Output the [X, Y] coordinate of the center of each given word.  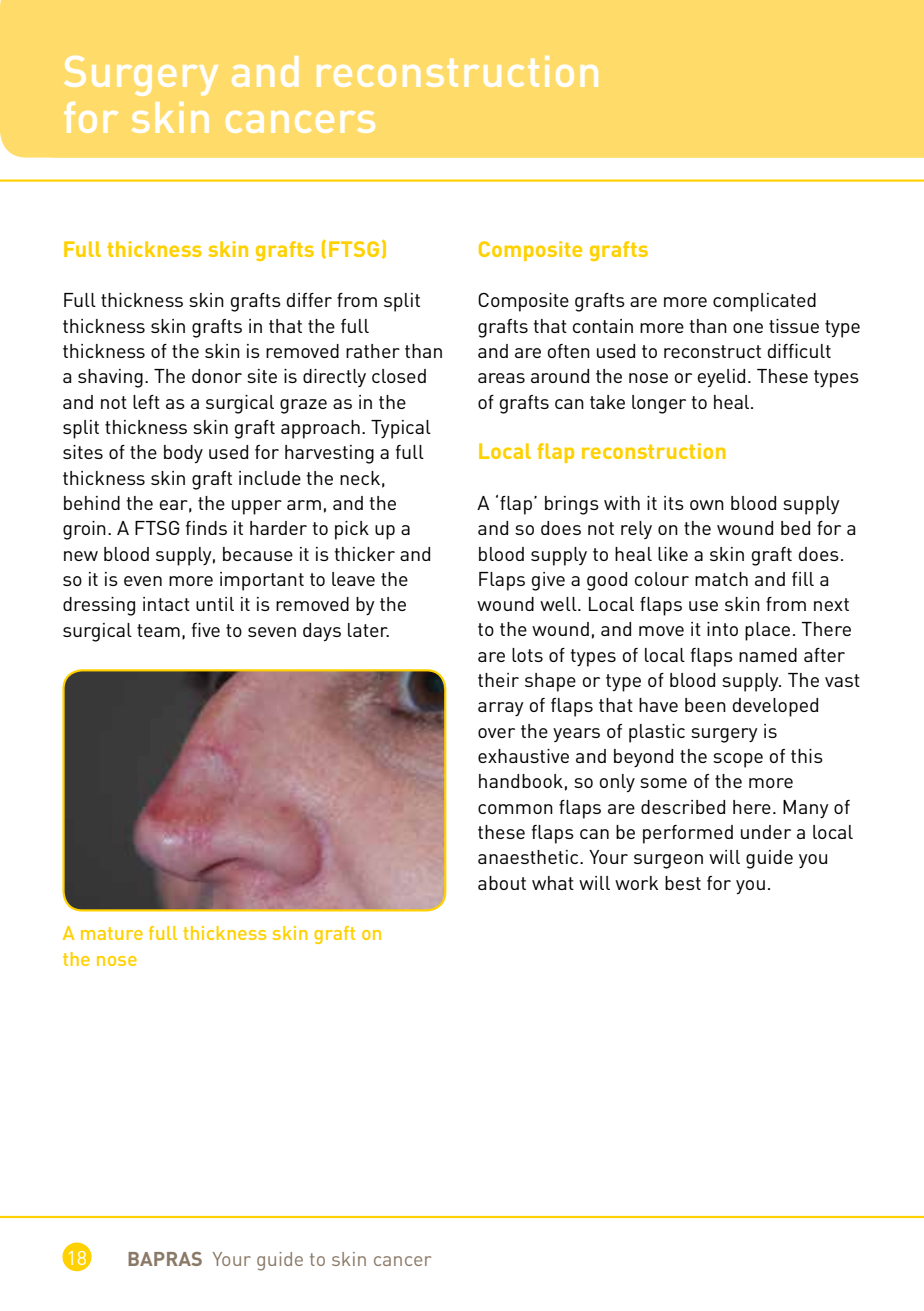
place [767, 631]
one [748, 328]
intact [166, 604]
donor [217, 376]
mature [112, 933]
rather [373, 351]
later [368, 630]
